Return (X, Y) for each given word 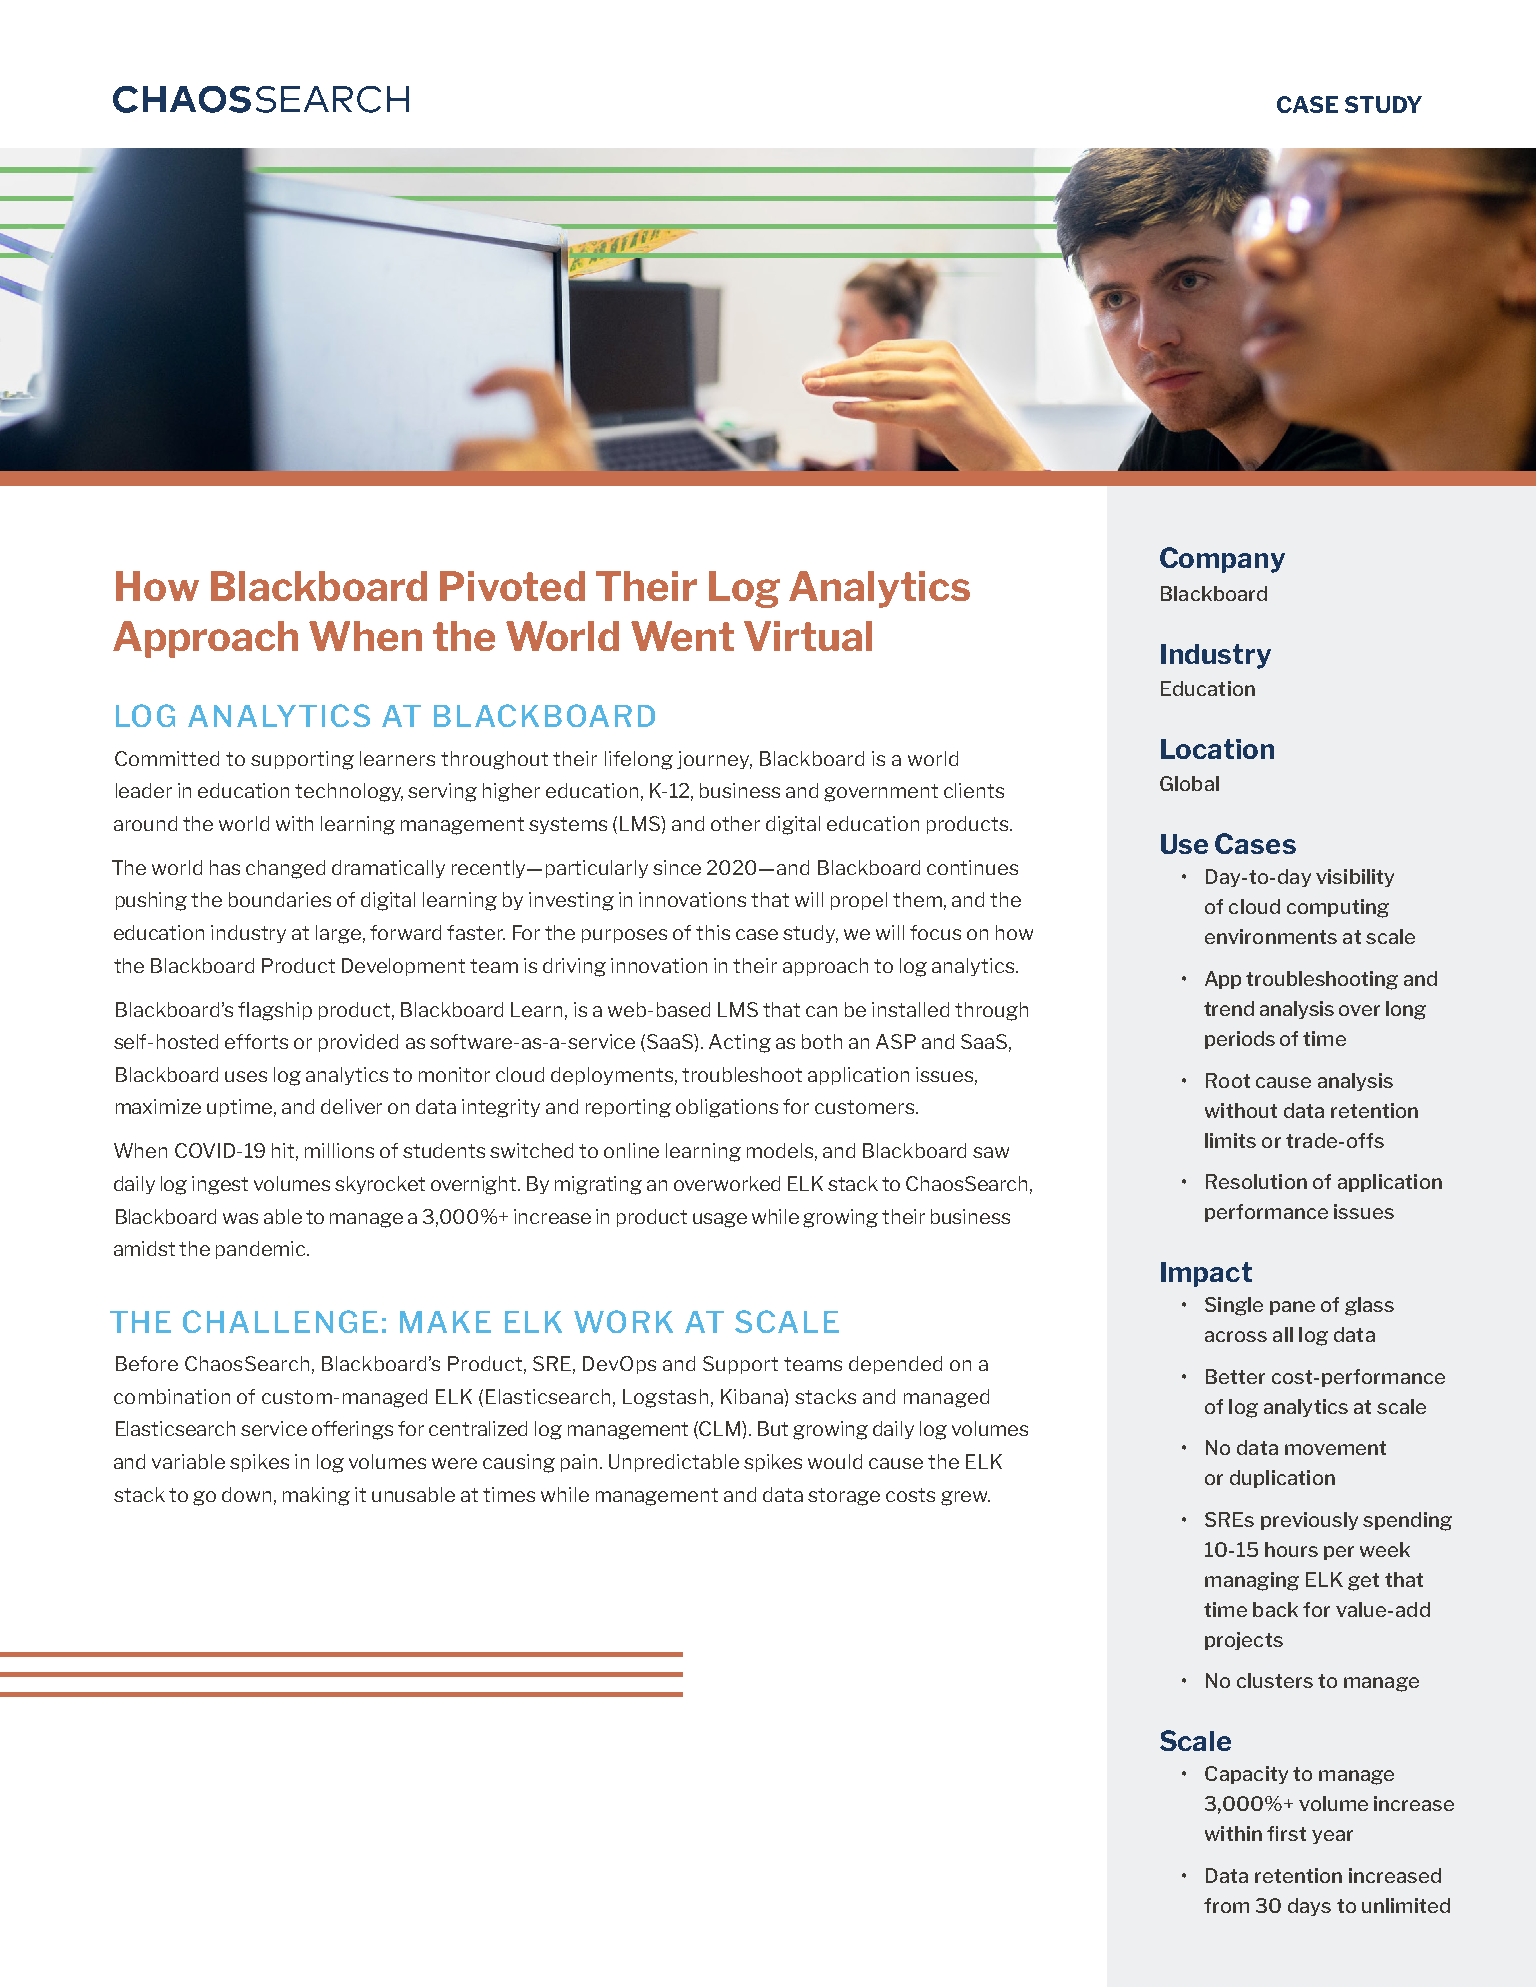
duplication (1282, 1479)
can (821, 1011)
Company (1222, 560)
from (1226, 1905)
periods (1240, 1040)
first (1286, 1833)
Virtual (808, 636)
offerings (352, 1430)
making (316, 1496)
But (773, 1428)
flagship (275, 1011)
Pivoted (512, 586)
